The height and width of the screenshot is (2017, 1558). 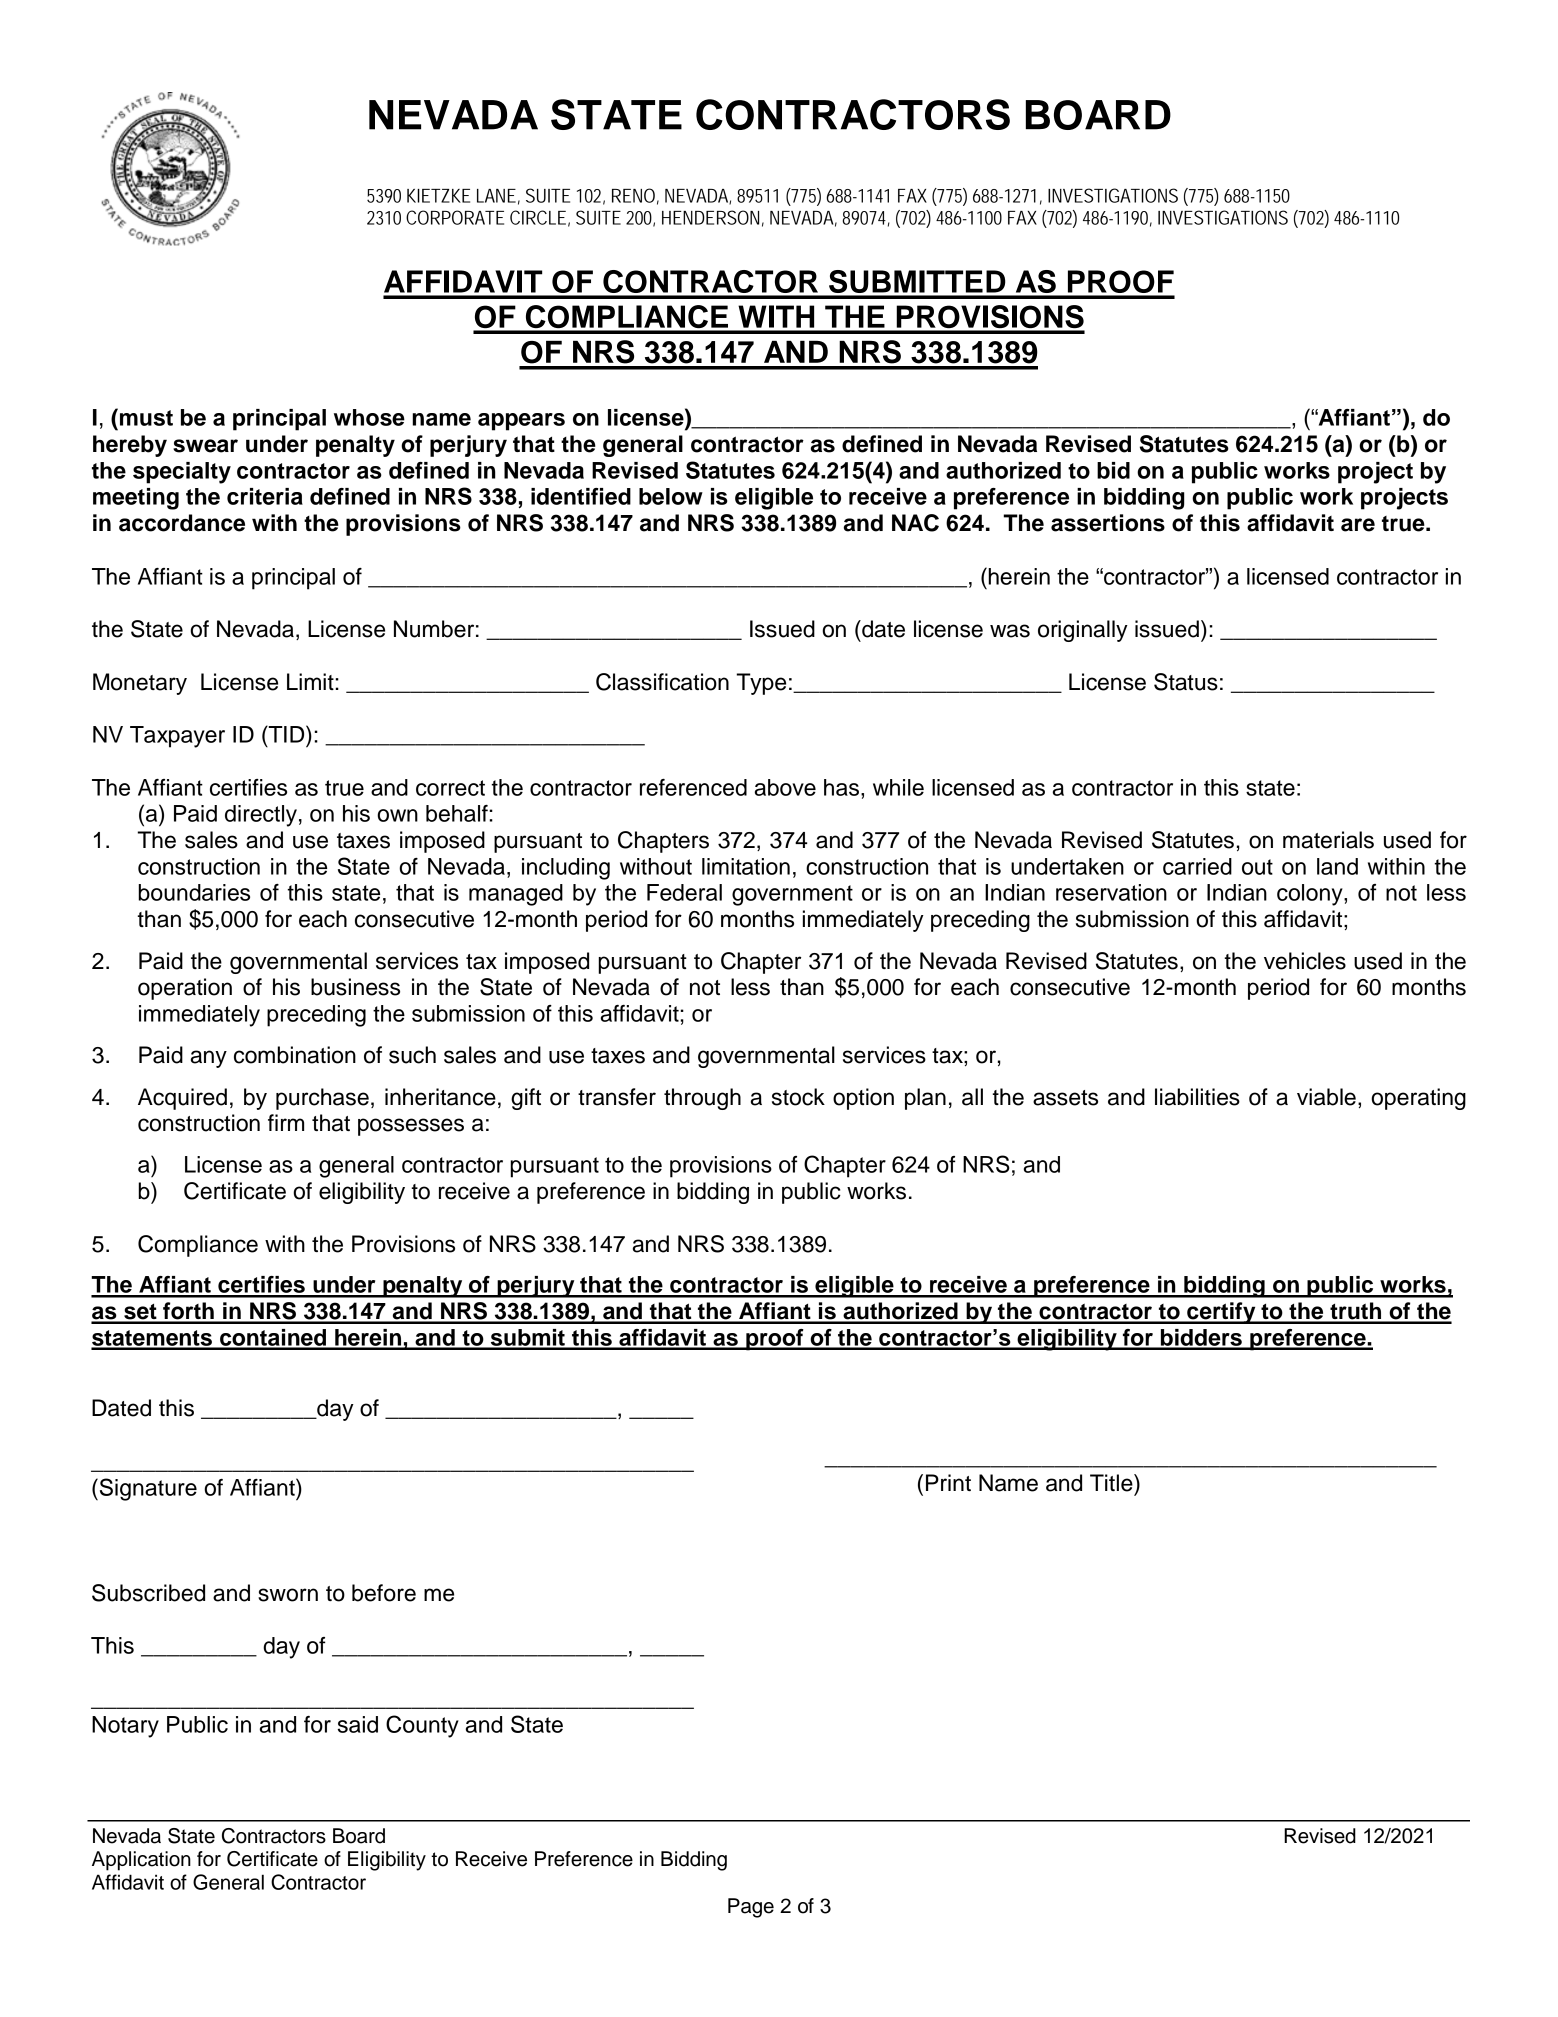 I want to click on CORPORATE, so click(x=455, y=217).
